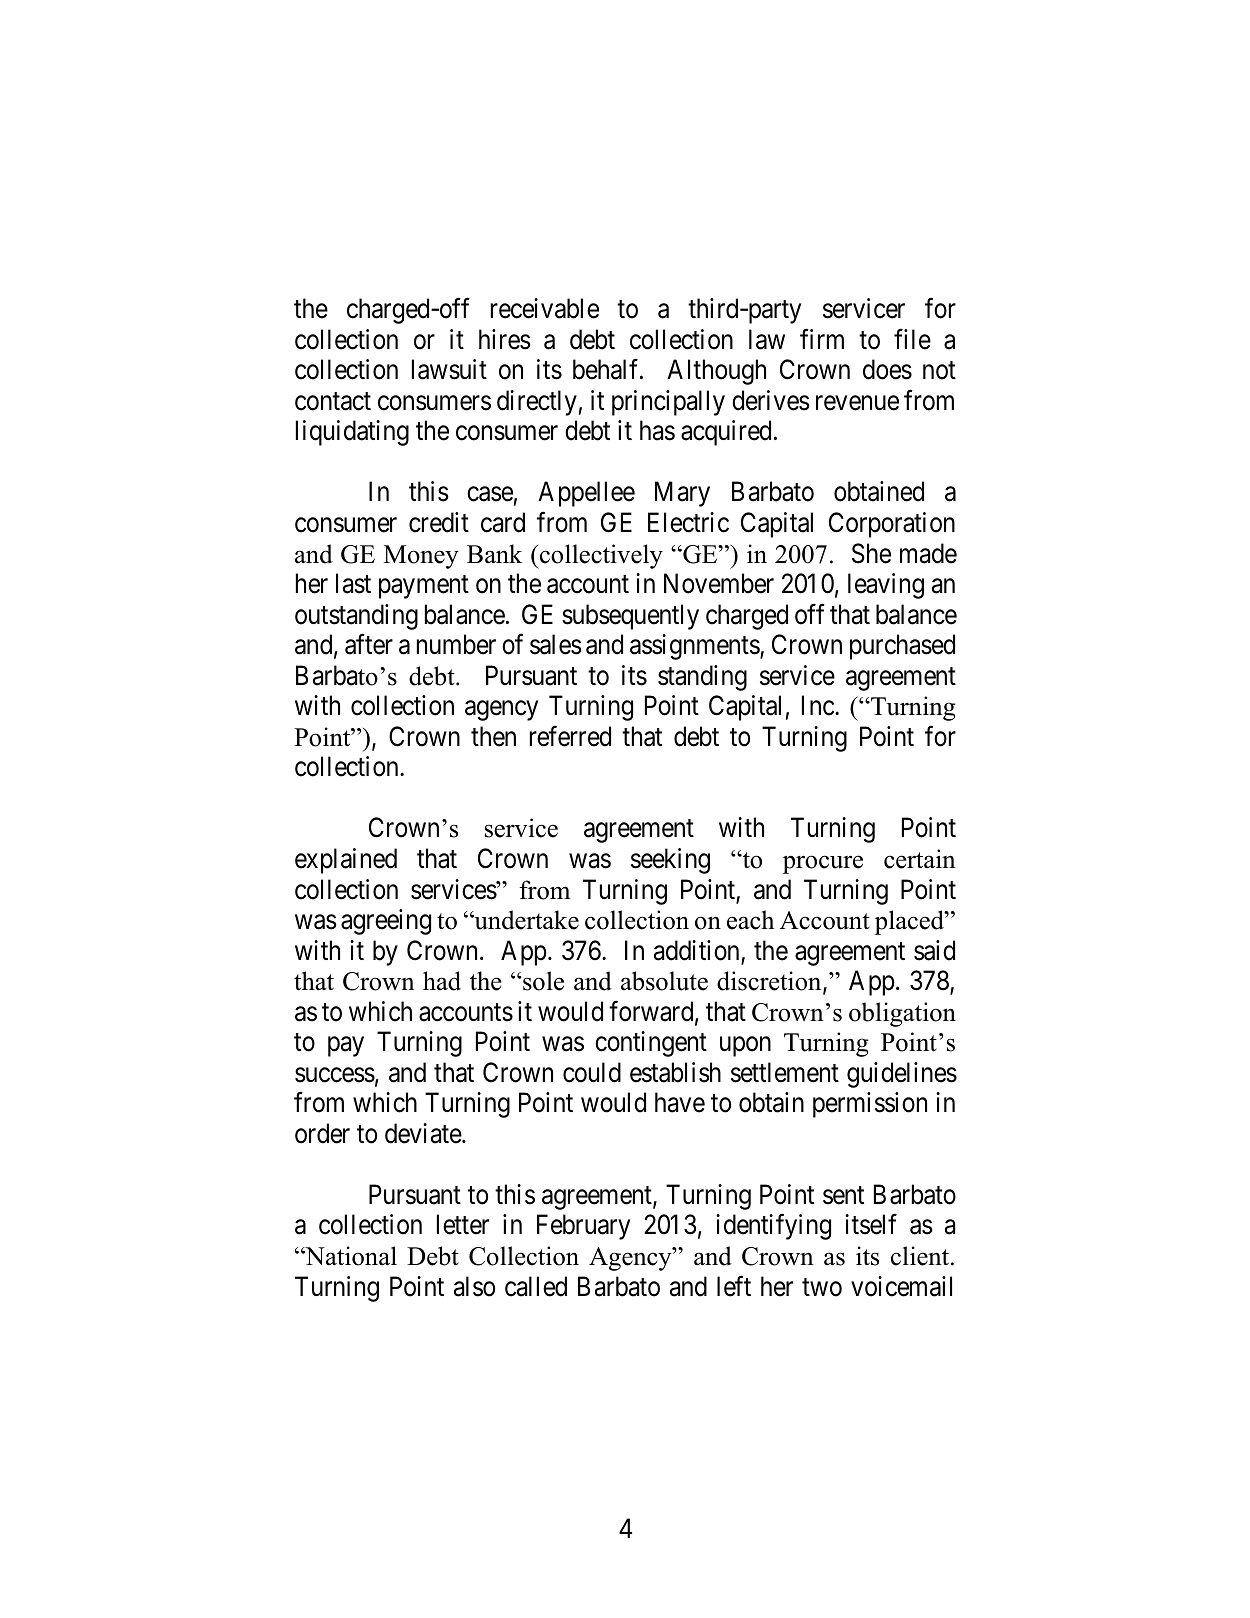 The height and width of the screenshot is (1618, 1250). I want to click on principally, so click(668, 403).
